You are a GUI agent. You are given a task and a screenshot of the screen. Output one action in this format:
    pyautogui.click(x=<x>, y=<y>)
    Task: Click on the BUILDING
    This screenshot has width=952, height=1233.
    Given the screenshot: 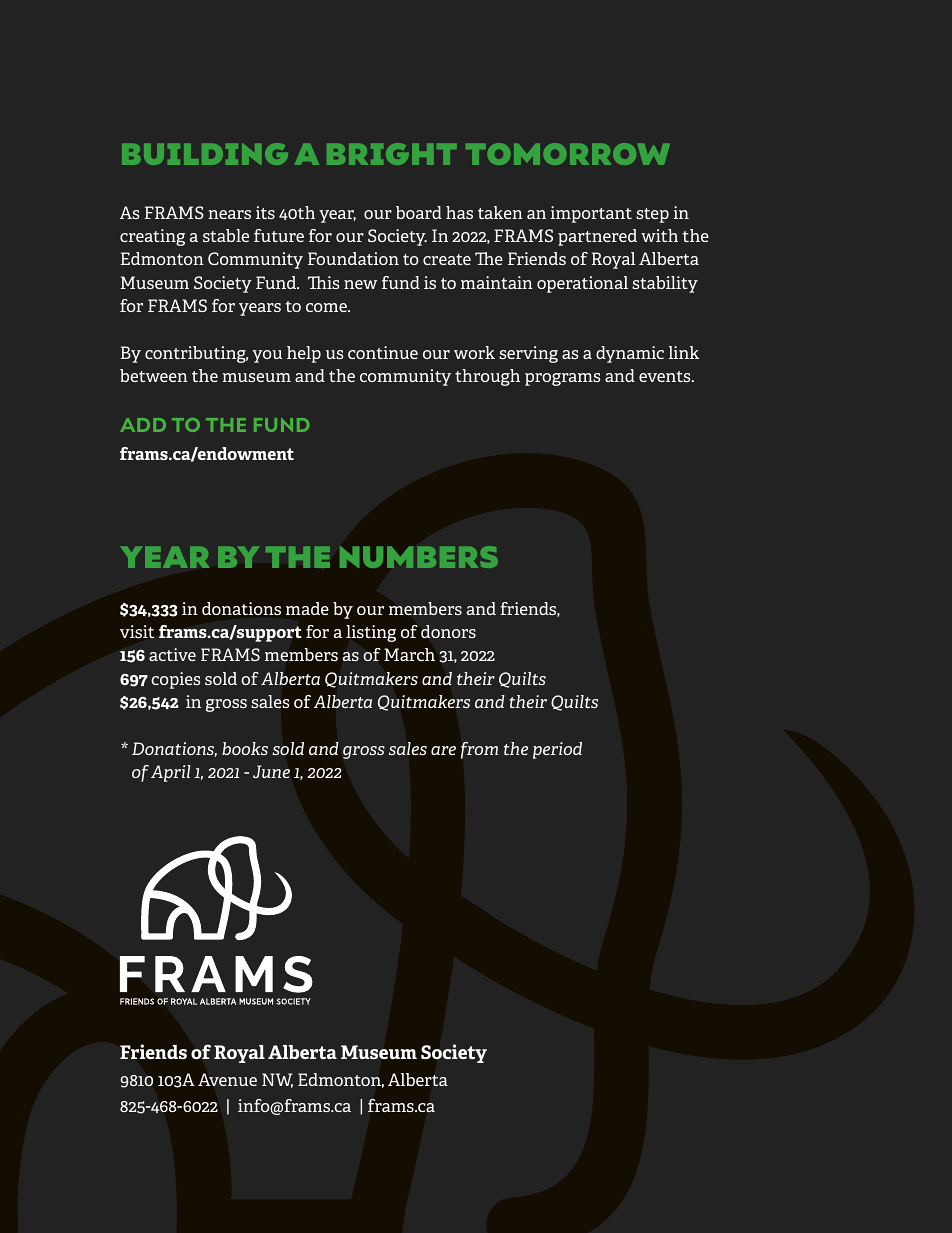 What is the action you would take?
    pyautogui.click(x=205, y=154)
